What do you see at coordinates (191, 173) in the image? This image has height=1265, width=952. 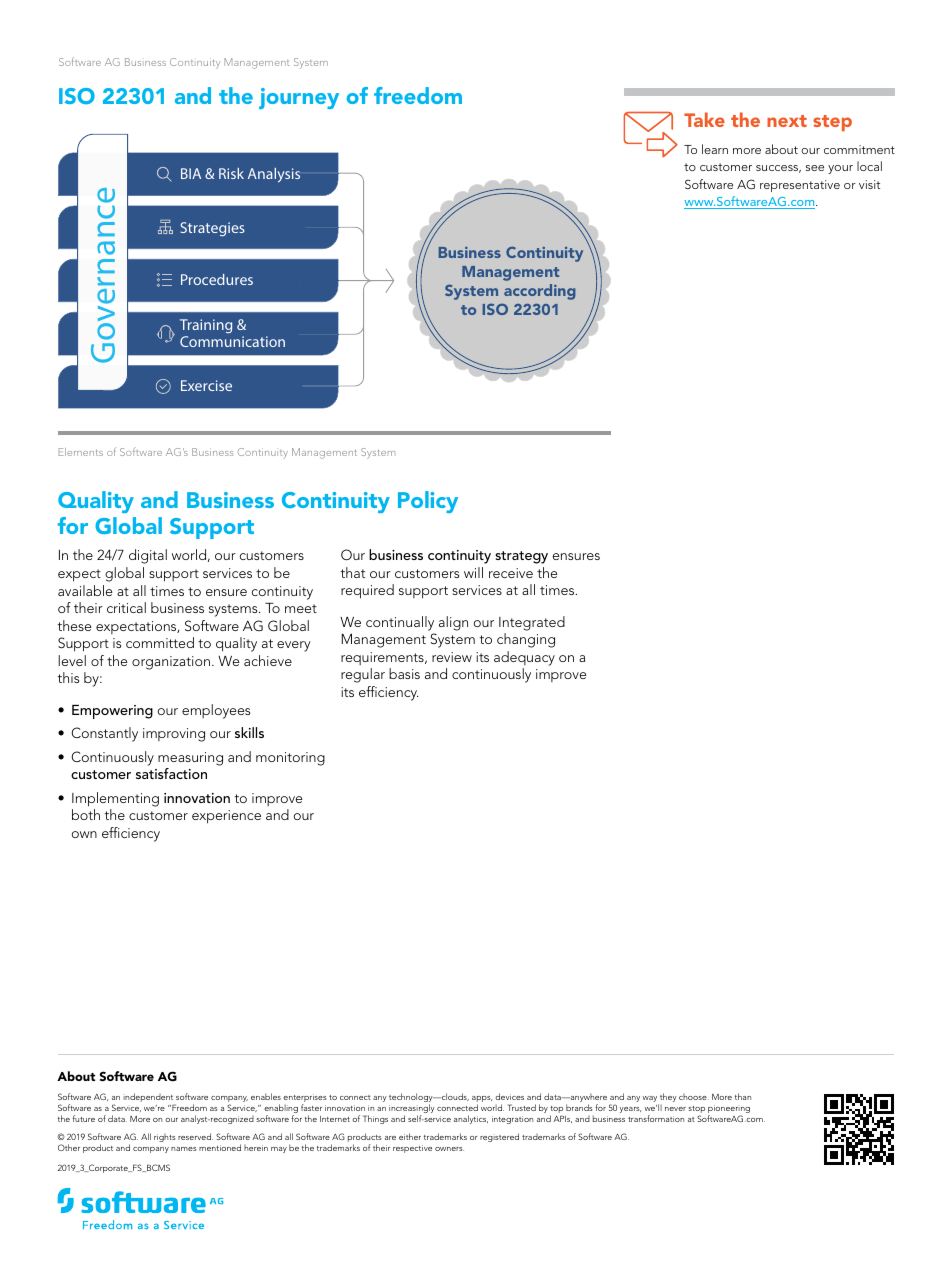 I see `BIA` at bounding box center [191, 173].
